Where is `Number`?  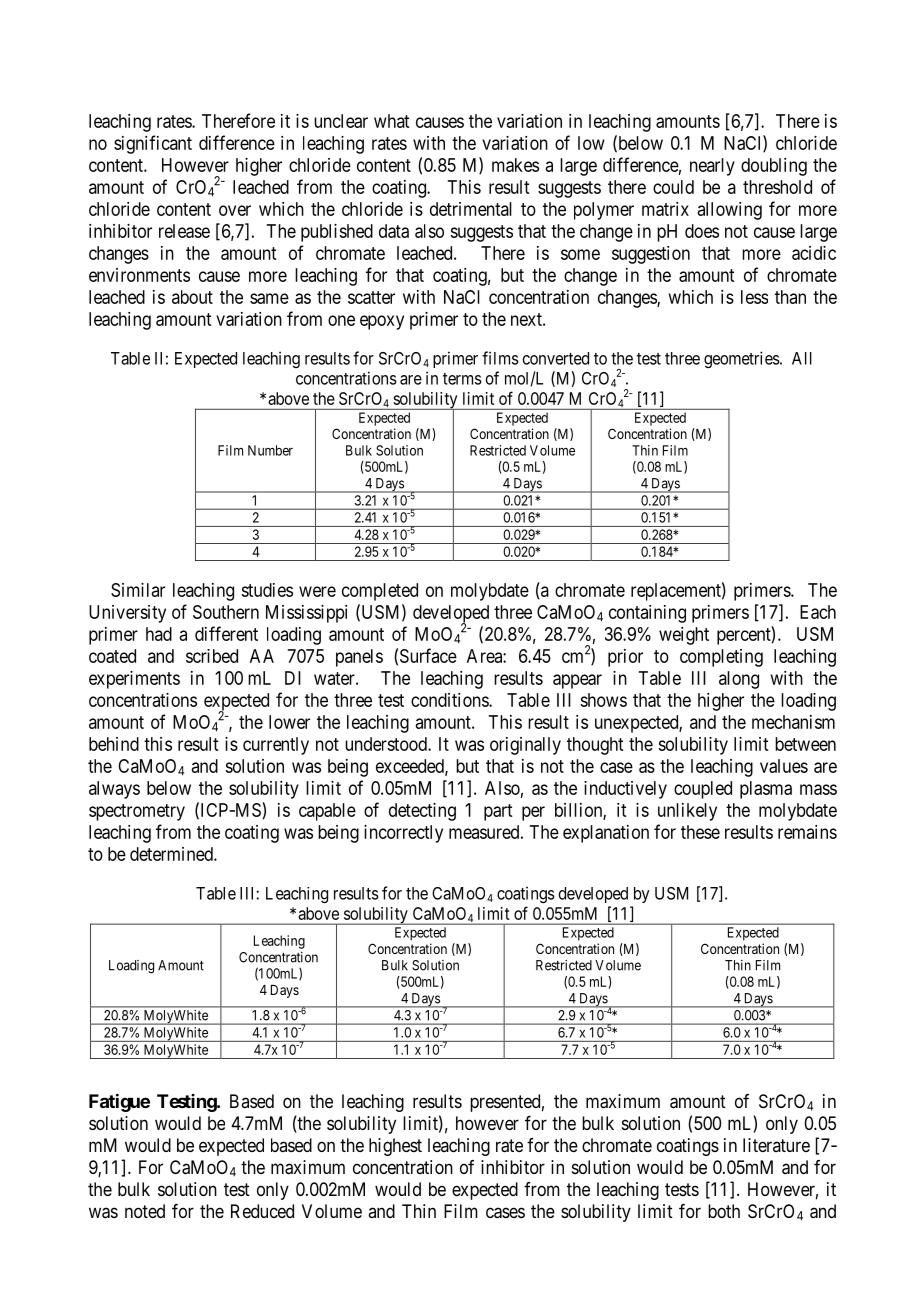 Number is located at coordinates (270, 450).
